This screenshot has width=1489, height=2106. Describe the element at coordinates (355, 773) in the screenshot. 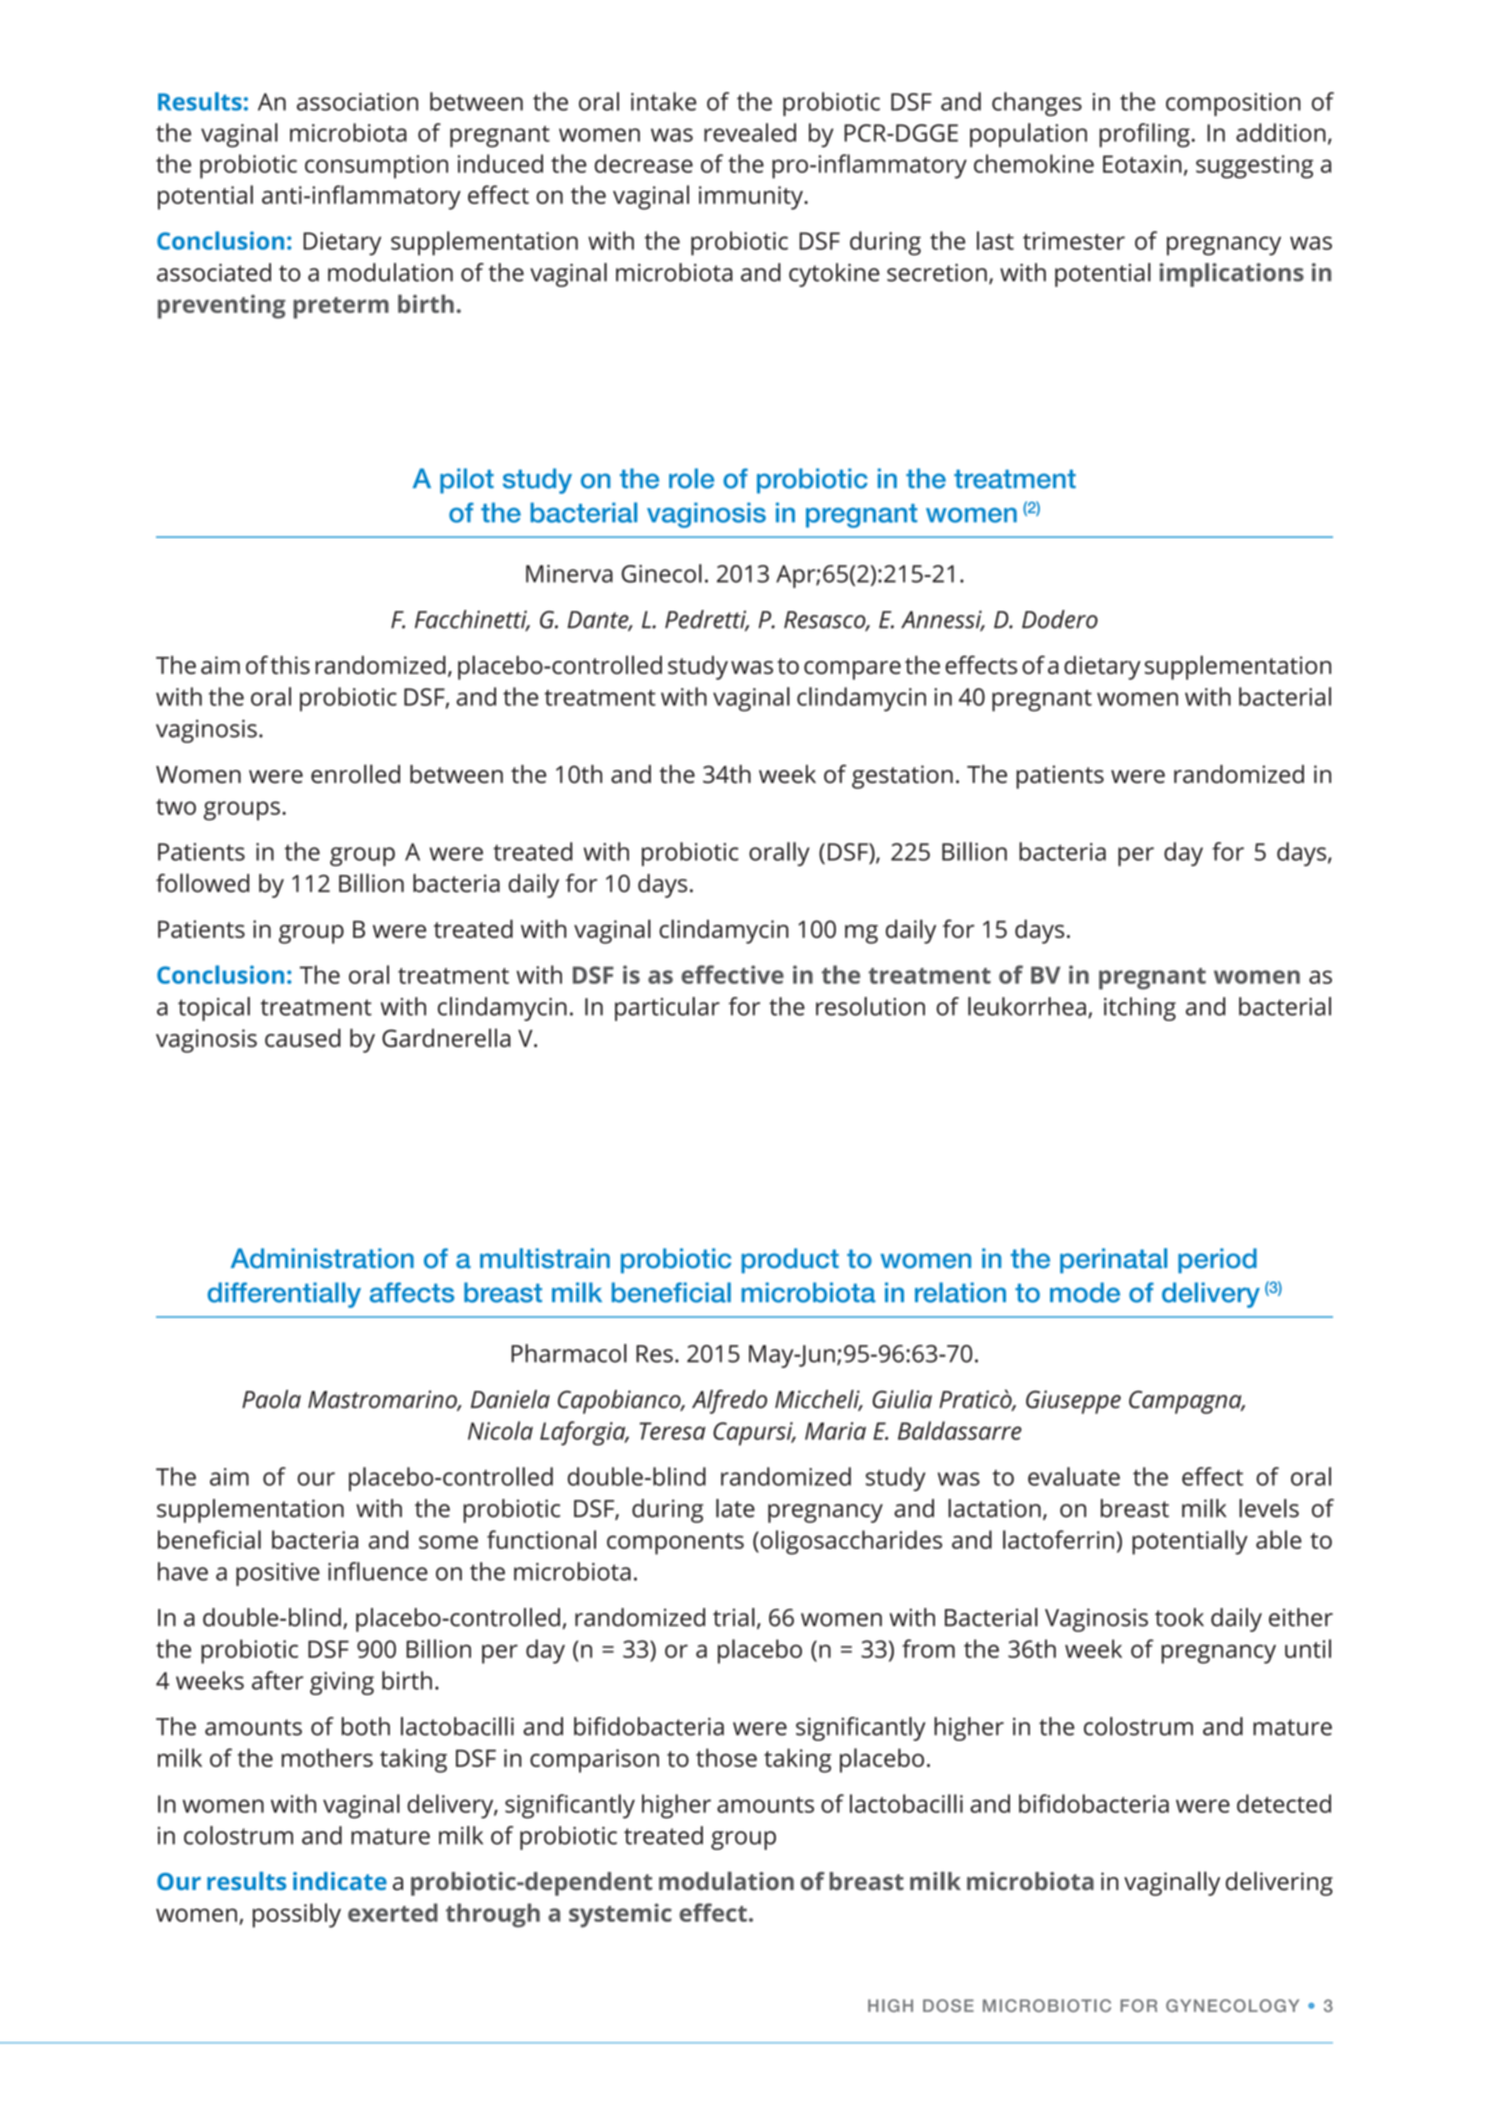

I see `enrolled` at that location.
